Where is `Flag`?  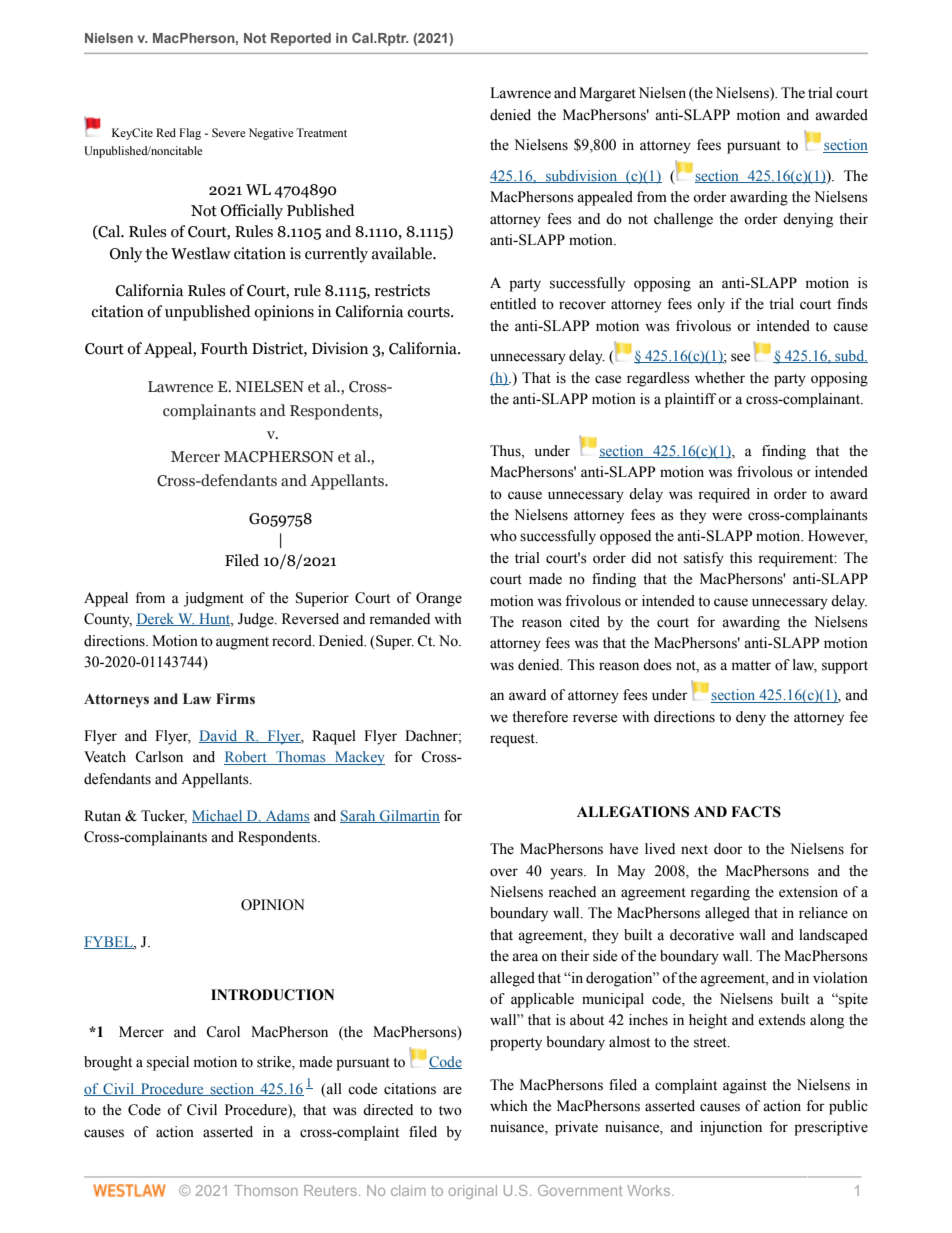 Flag is located at coordinates (190, 134).
